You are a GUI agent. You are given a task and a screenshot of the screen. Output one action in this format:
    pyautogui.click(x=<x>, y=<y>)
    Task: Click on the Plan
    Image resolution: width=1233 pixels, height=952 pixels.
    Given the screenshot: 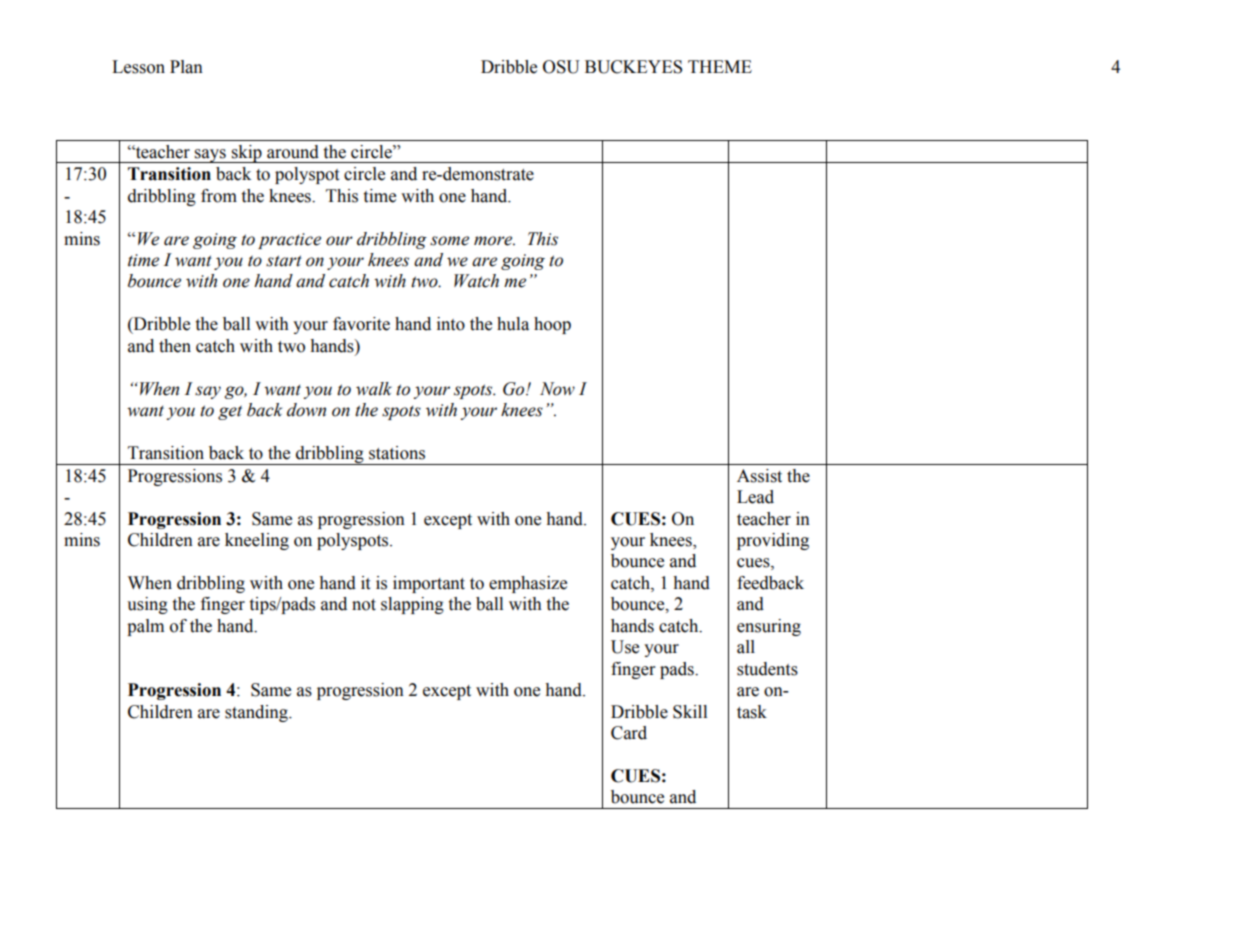 What is the action you would take?
    pyautogui.click(x=186, y=67)
